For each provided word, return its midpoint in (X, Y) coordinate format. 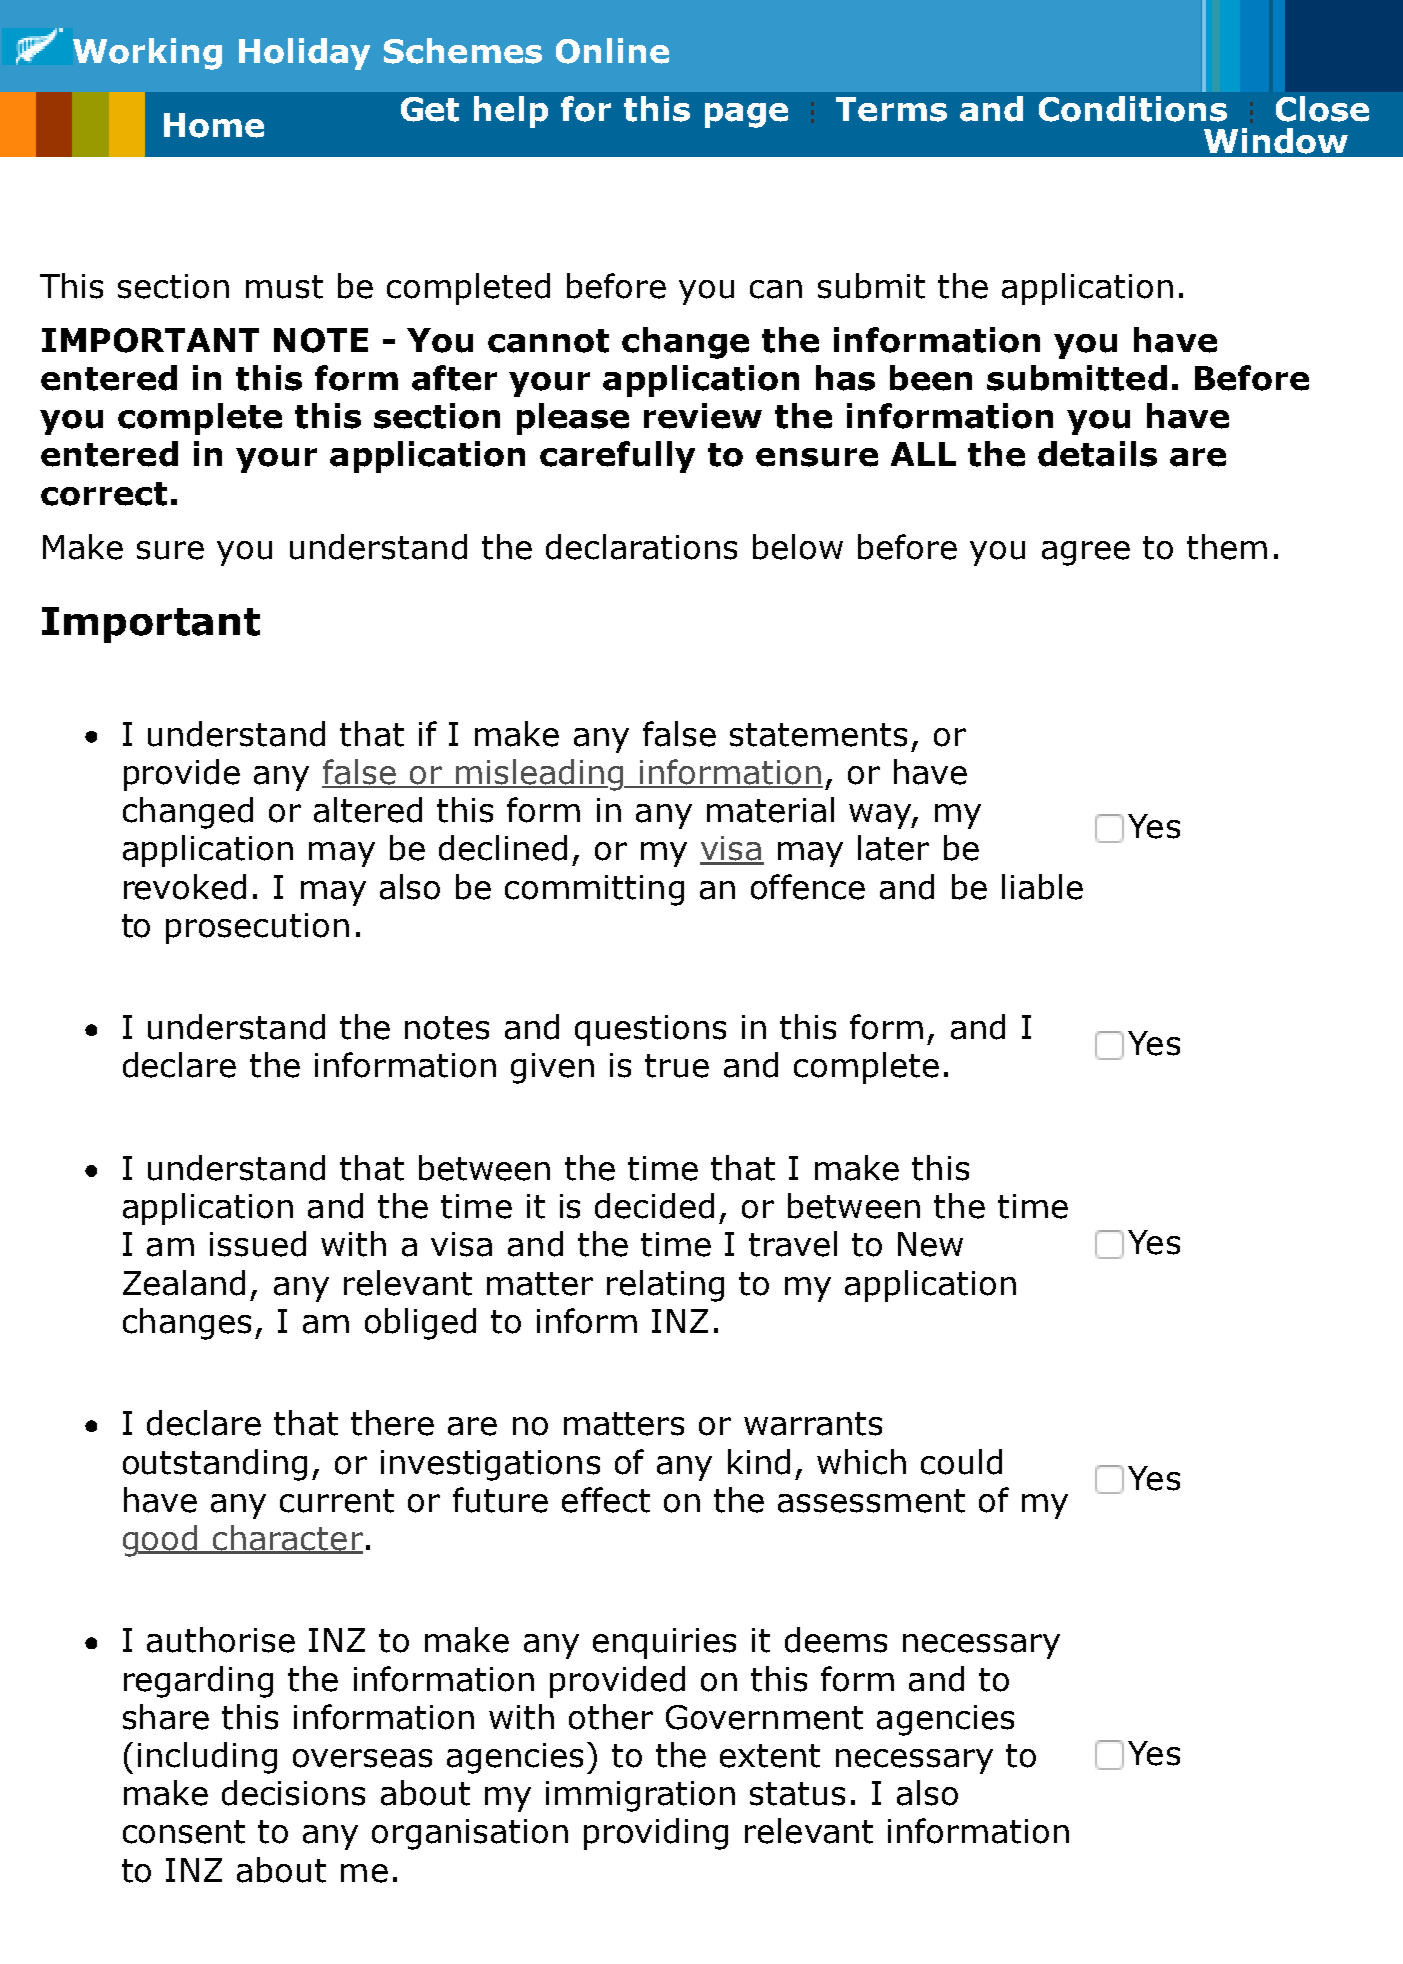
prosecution (257, 928)
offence (808, 887)
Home (214, 125)
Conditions (1133, 109)
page (746, 115)
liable (1042, 887)
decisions (293, 1793)
